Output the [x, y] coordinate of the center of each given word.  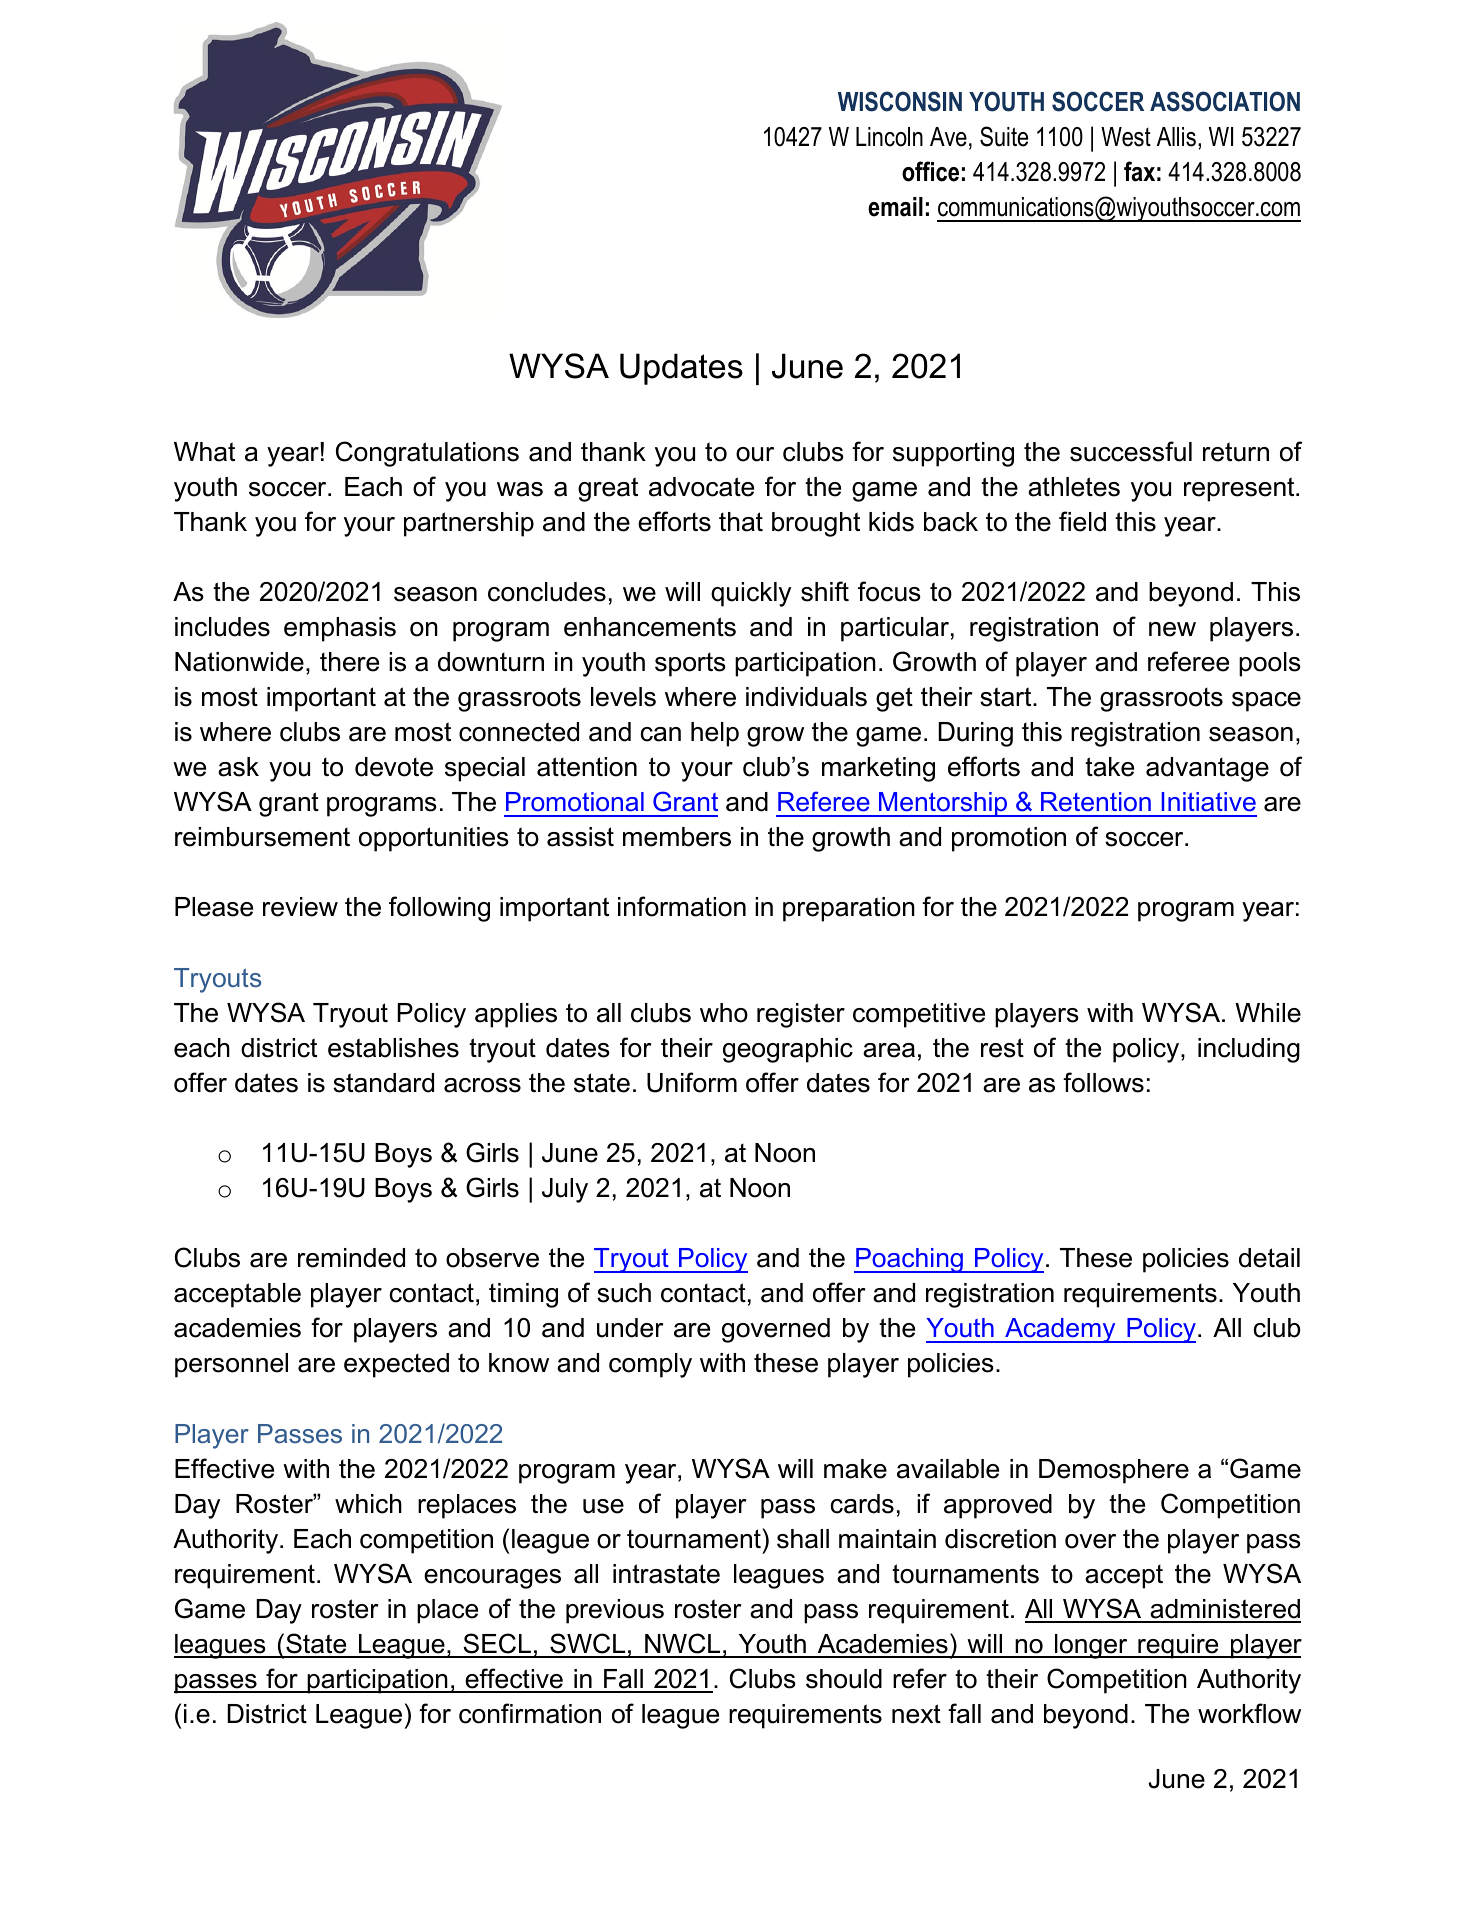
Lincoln [889, 137]
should [844, 1679]
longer [1091, 1646]
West [1126, 137]
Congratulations [427, 454]
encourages [492, 1579]
